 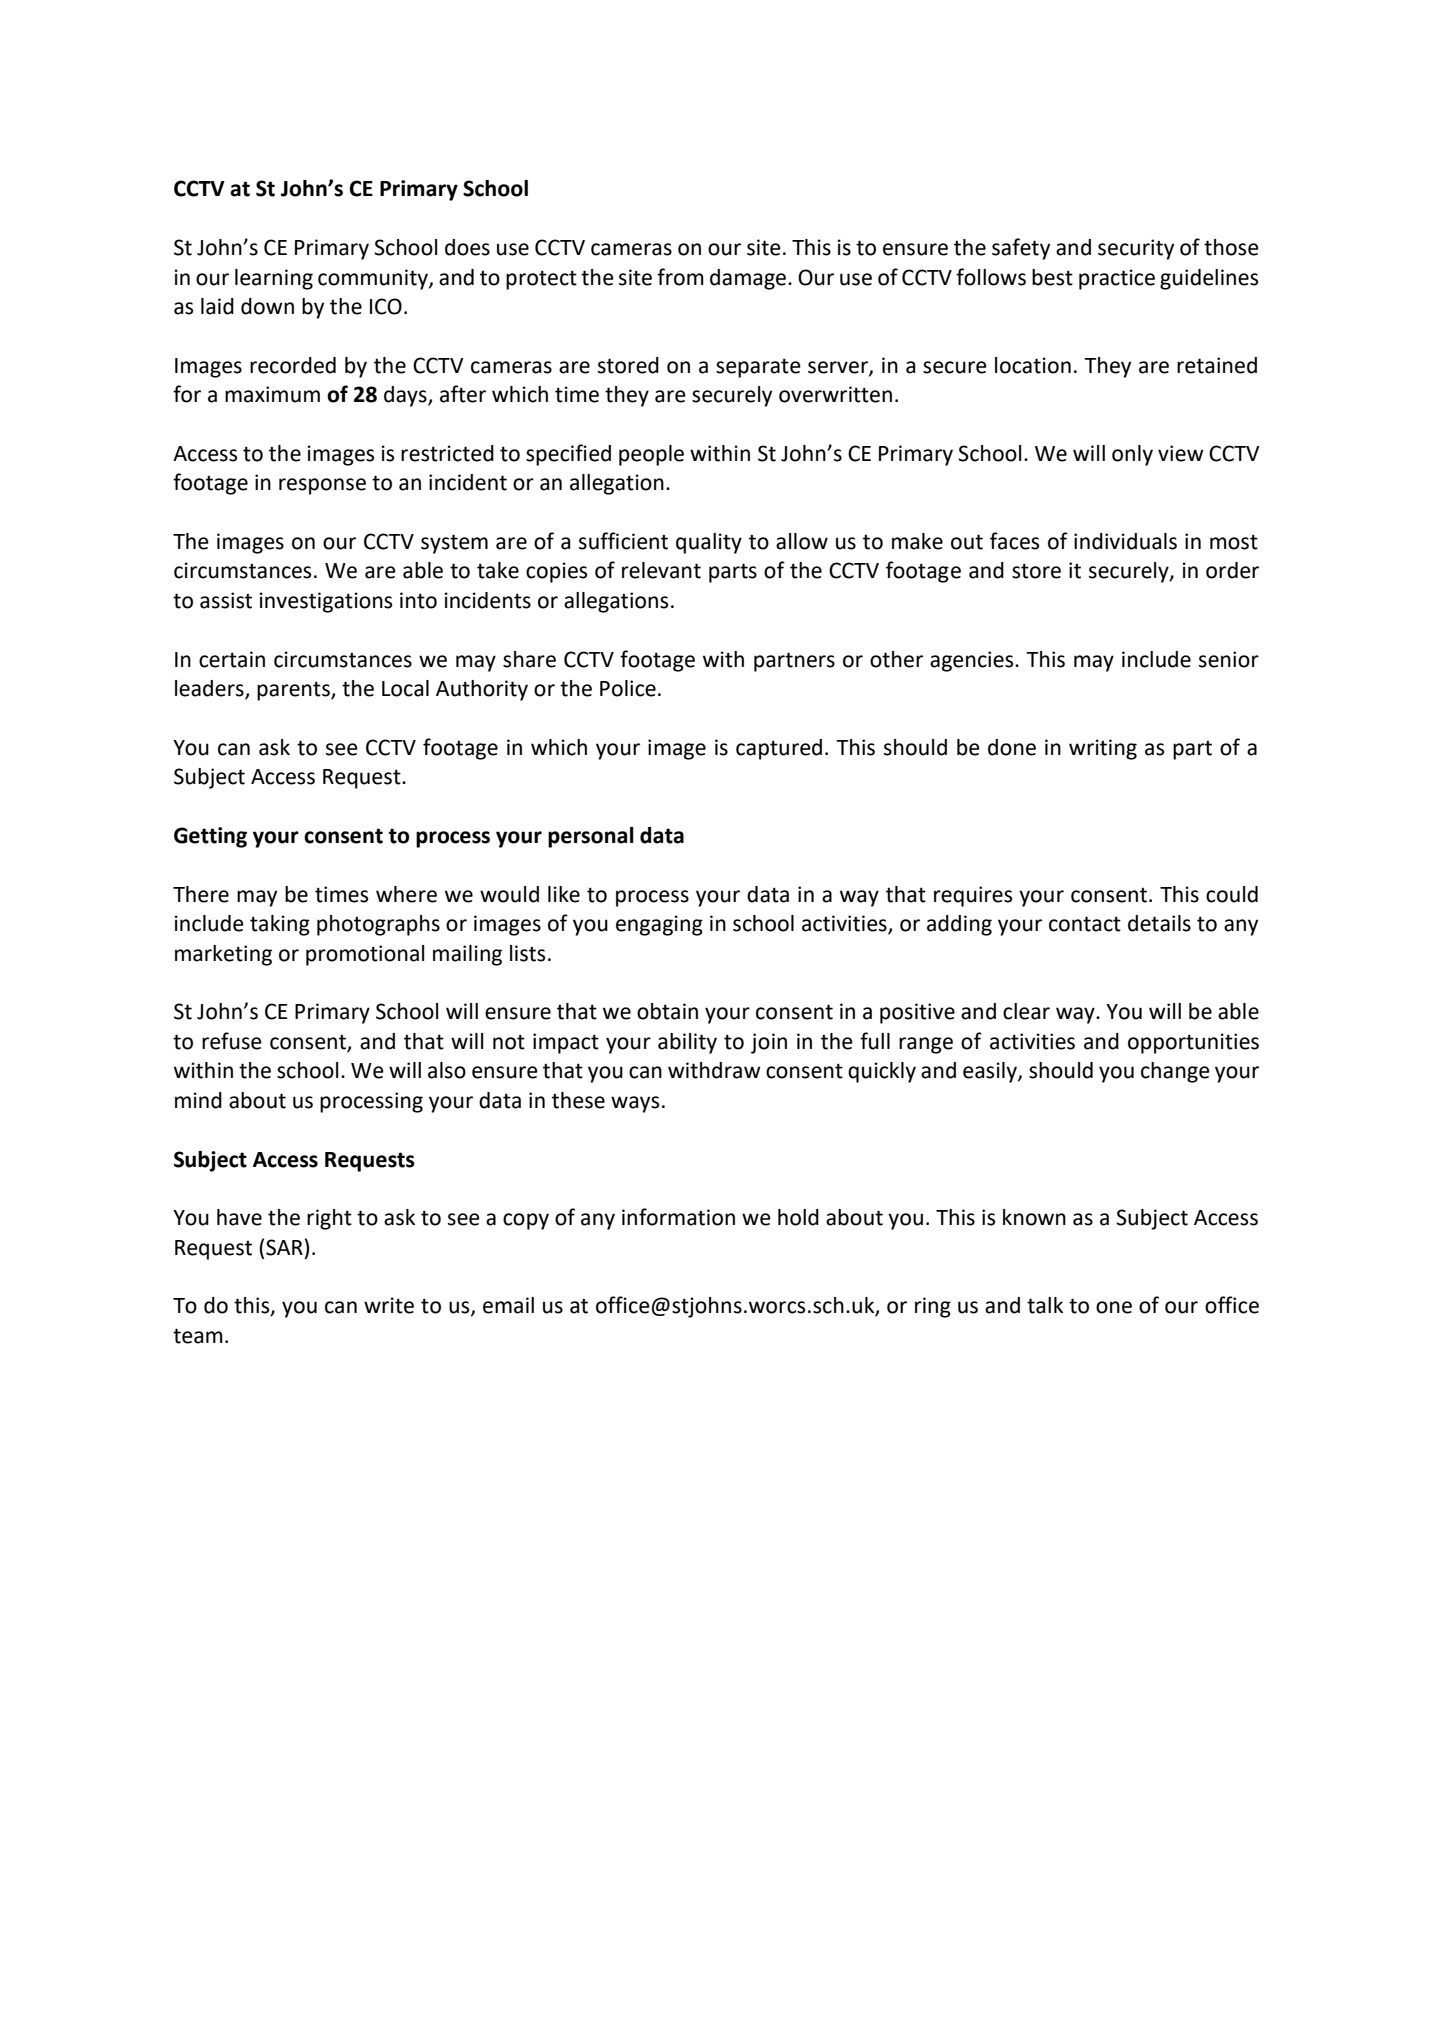 I want to click on captured, so click(x=779, y=749).
